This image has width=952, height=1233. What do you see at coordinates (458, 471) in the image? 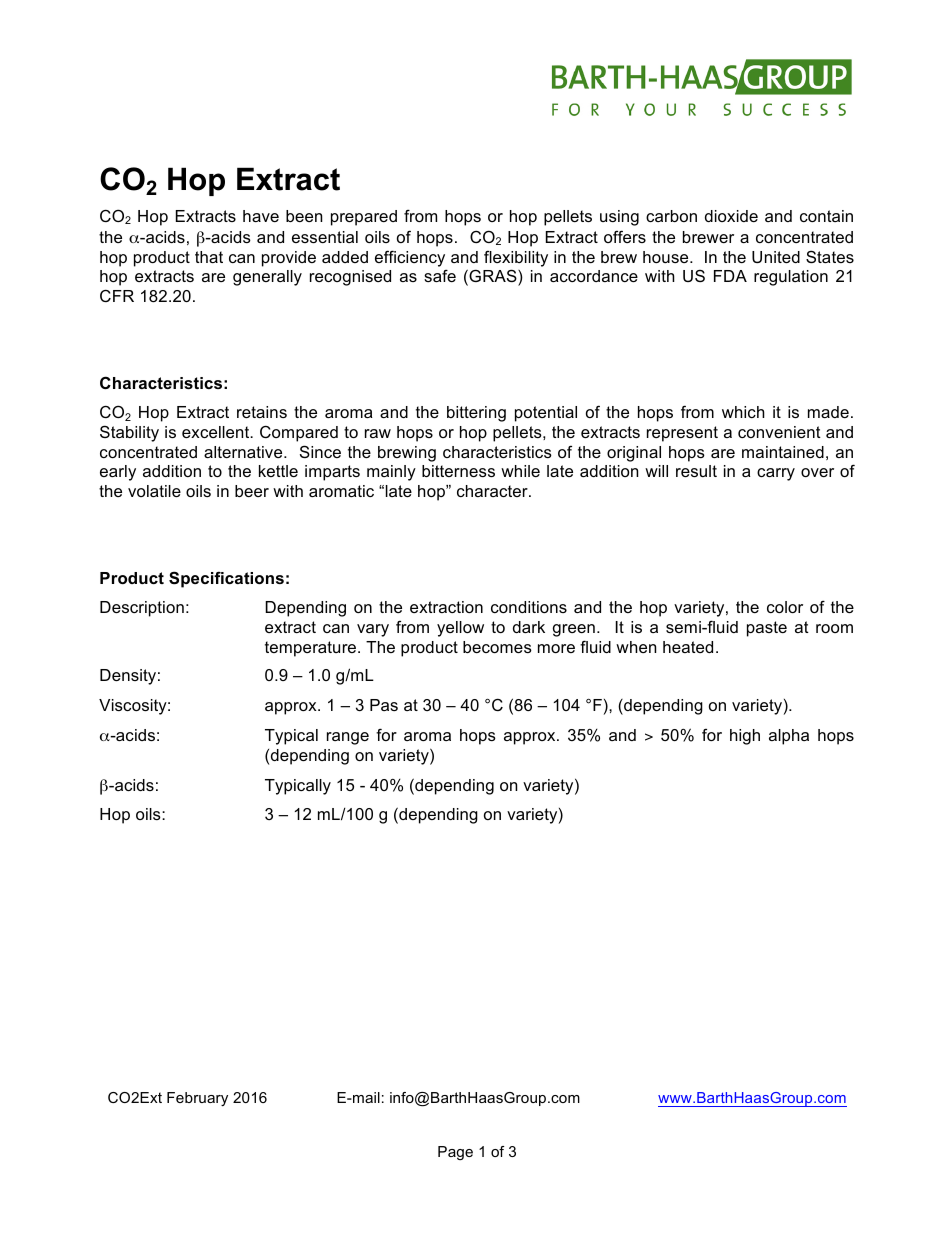
I see `bitterness` at bounding box center [458, 471].
